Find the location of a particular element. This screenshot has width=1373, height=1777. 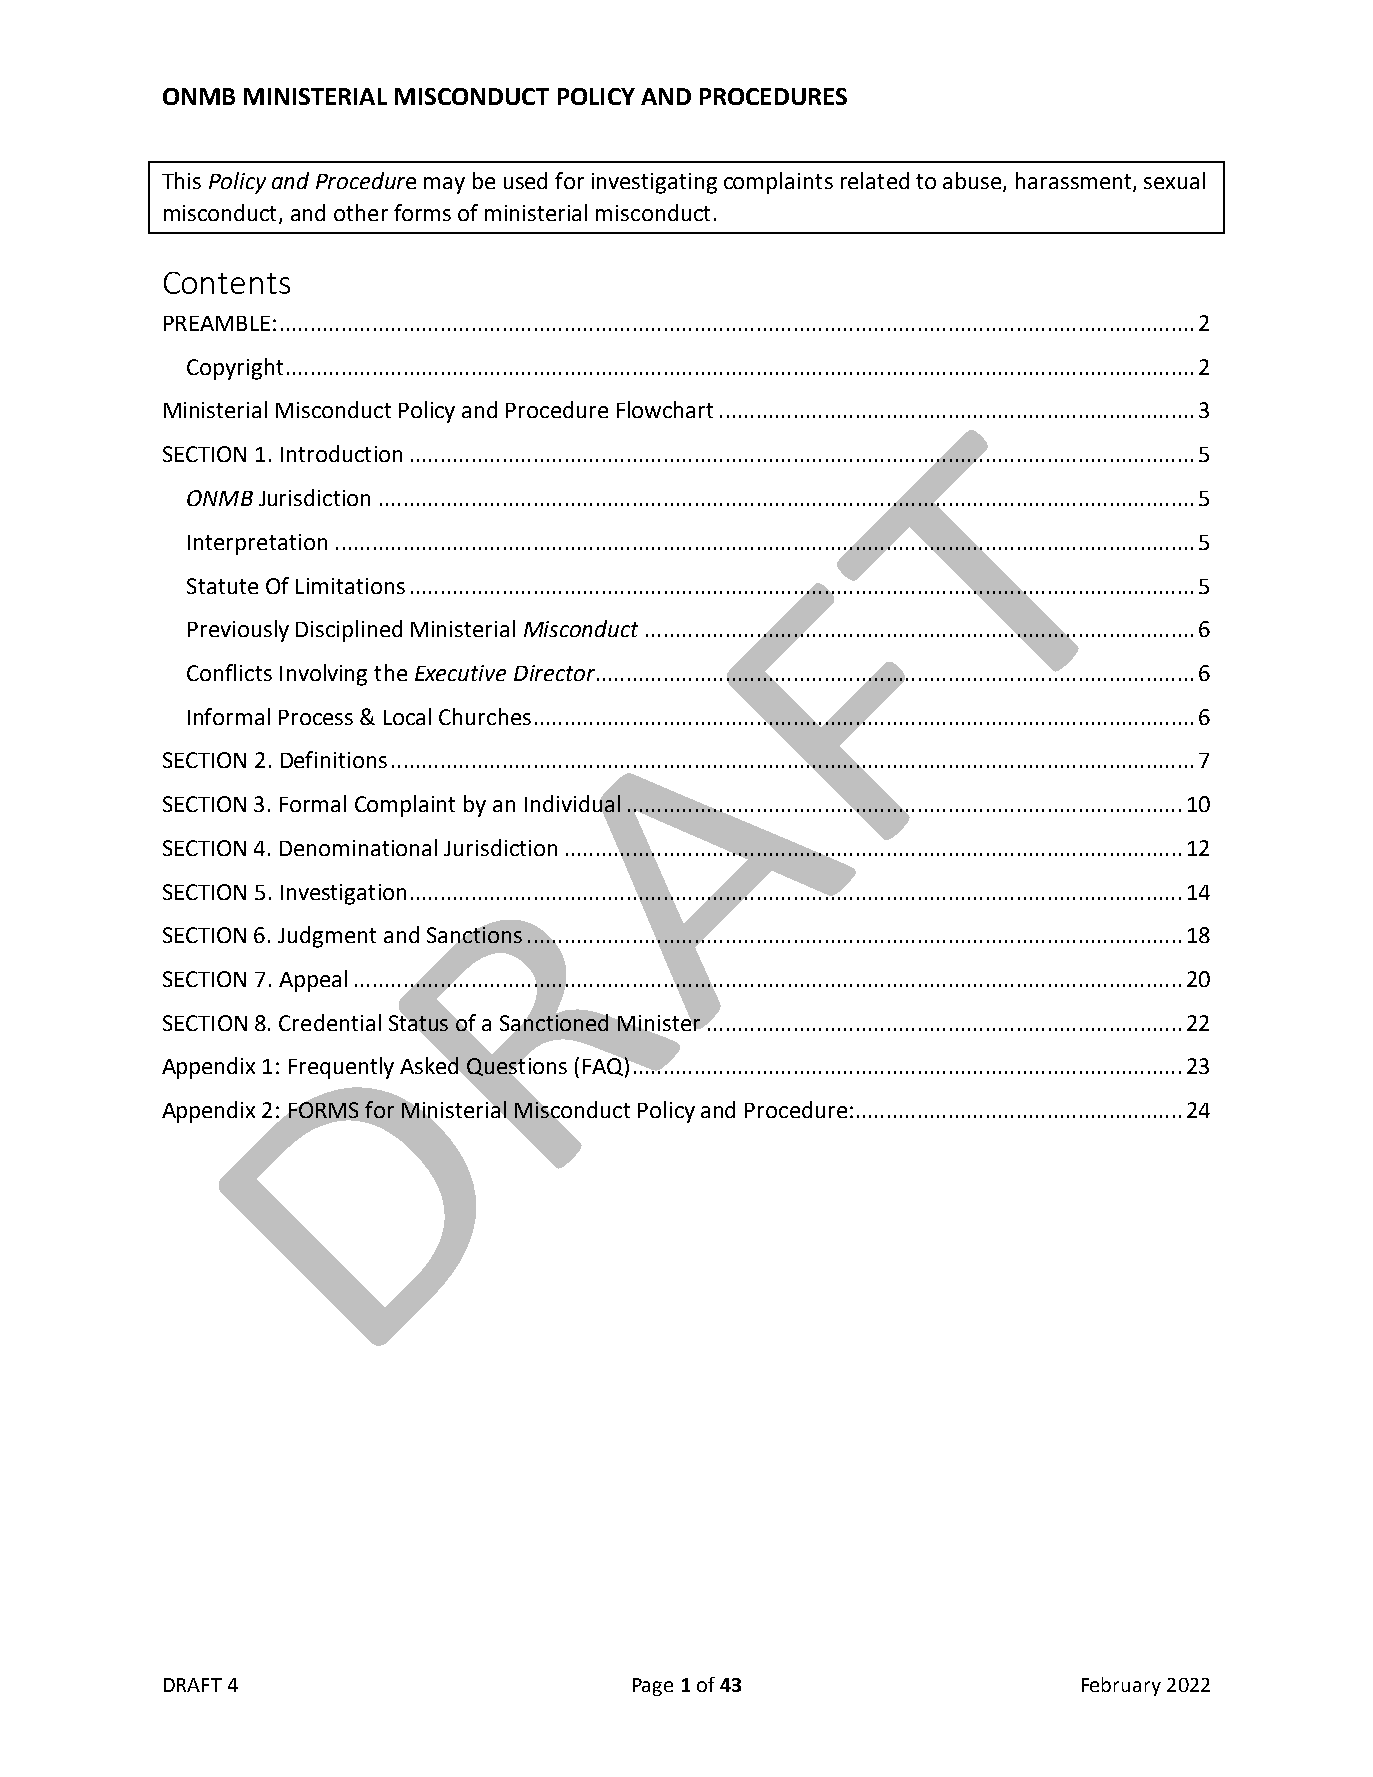

investigating is located at coordinates (654, 183).
